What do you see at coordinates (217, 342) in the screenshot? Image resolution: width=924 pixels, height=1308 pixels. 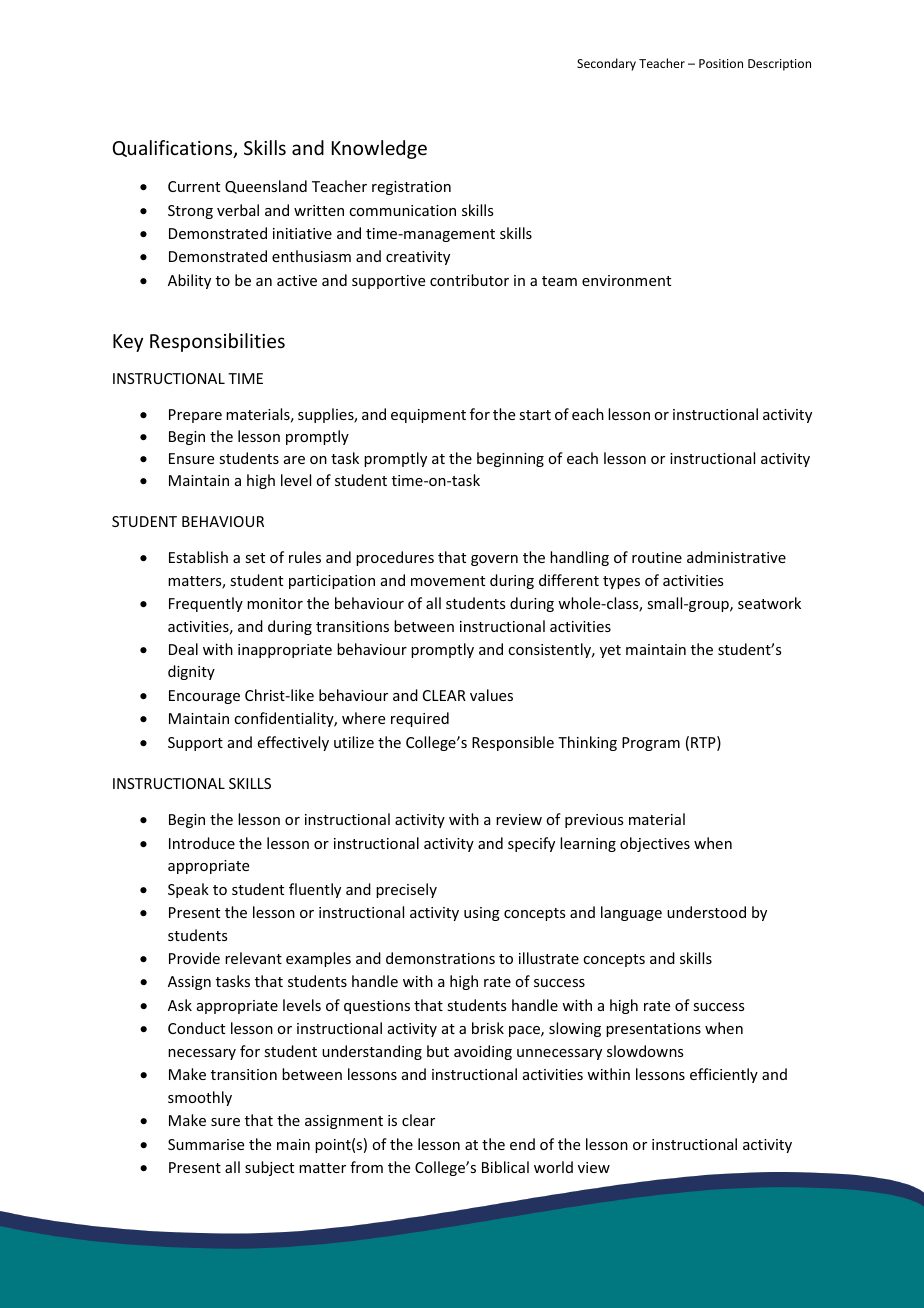 I see `Responsibilities` at bounding box center [217, 342].
